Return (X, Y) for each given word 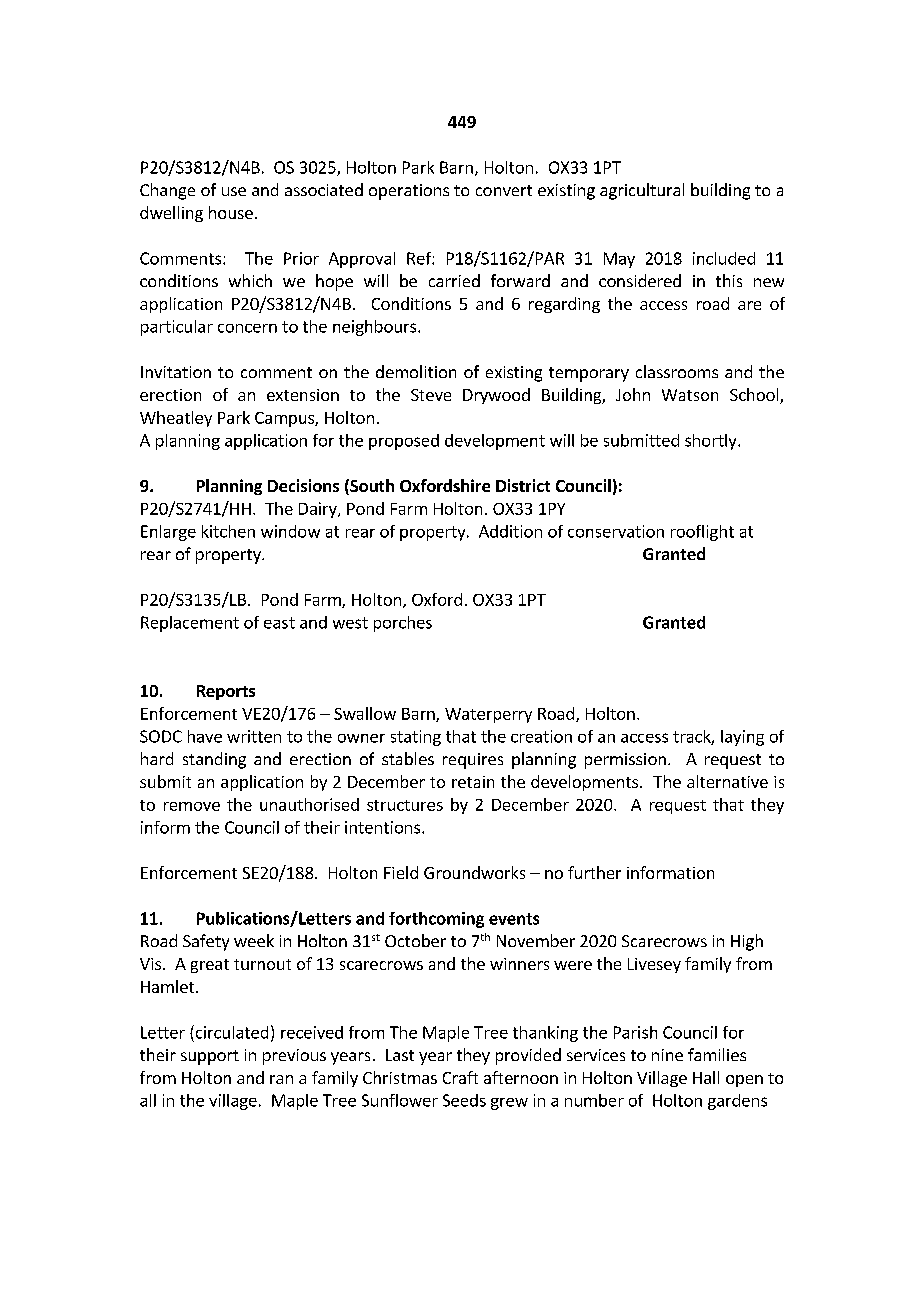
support (210, 1057)
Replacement (190, 624)
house (231, 212)
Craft (460, 1077)
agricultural (642, 191)
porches (403, 624)
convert (504, 190)
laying (742, 738)
